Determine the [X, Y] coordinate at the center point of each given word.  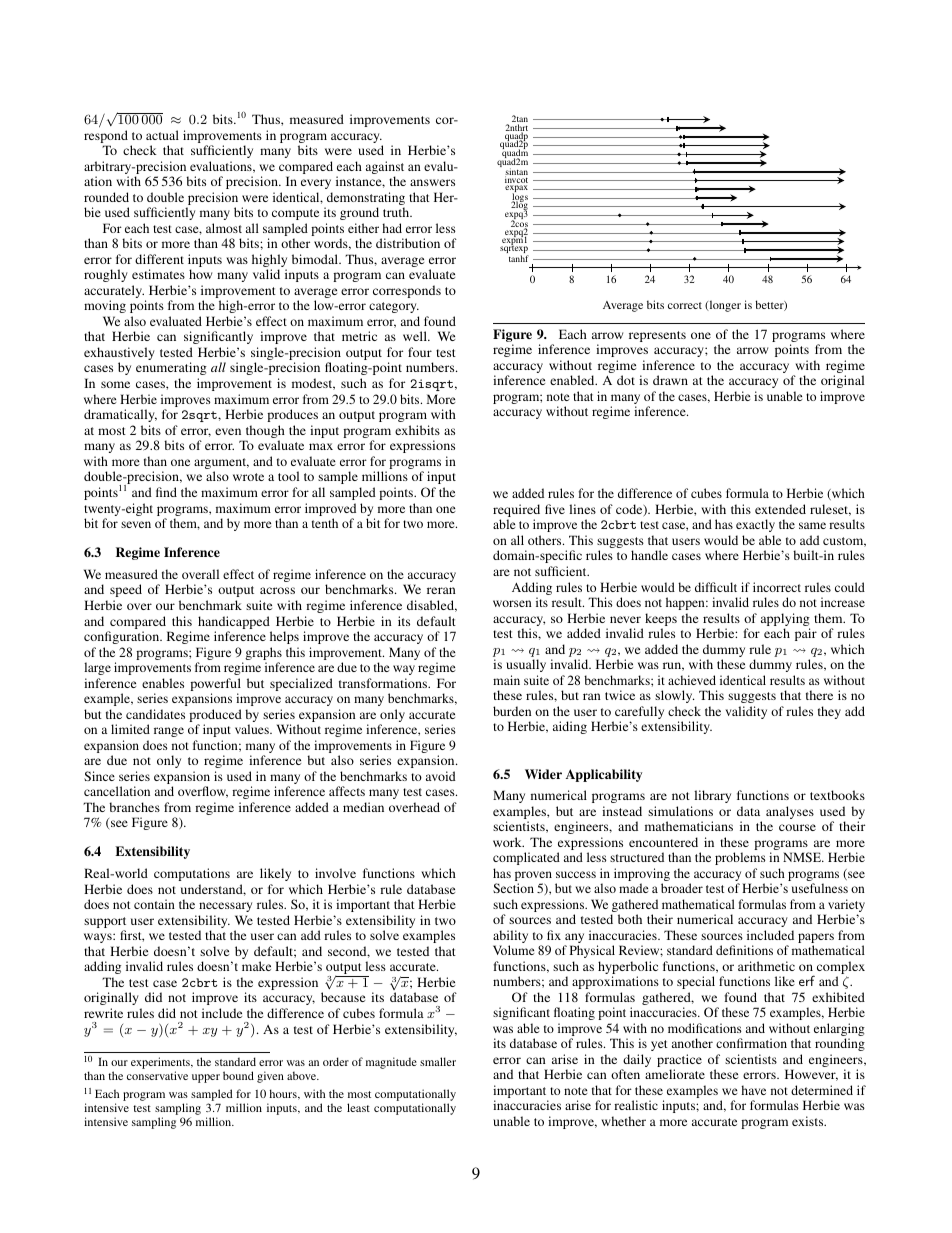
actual [162, 135]
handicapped [234, 622]
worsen [512, 603]
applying [785, 621]
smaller [438, 1061]
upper [206, 1078]
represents [657, 336]
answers [432, 182]
